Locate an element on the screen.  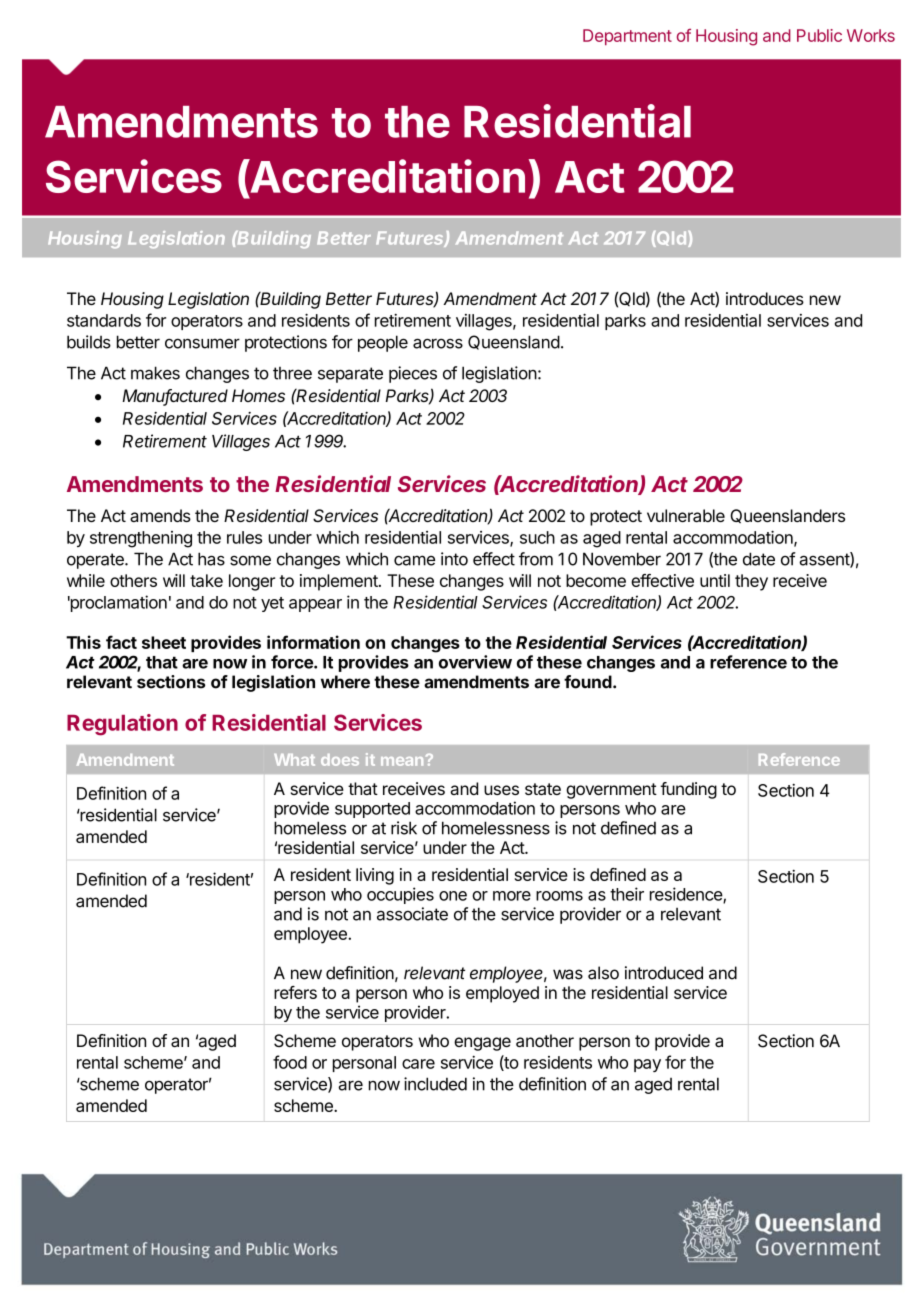
has is located at coordinates (211, 559).
